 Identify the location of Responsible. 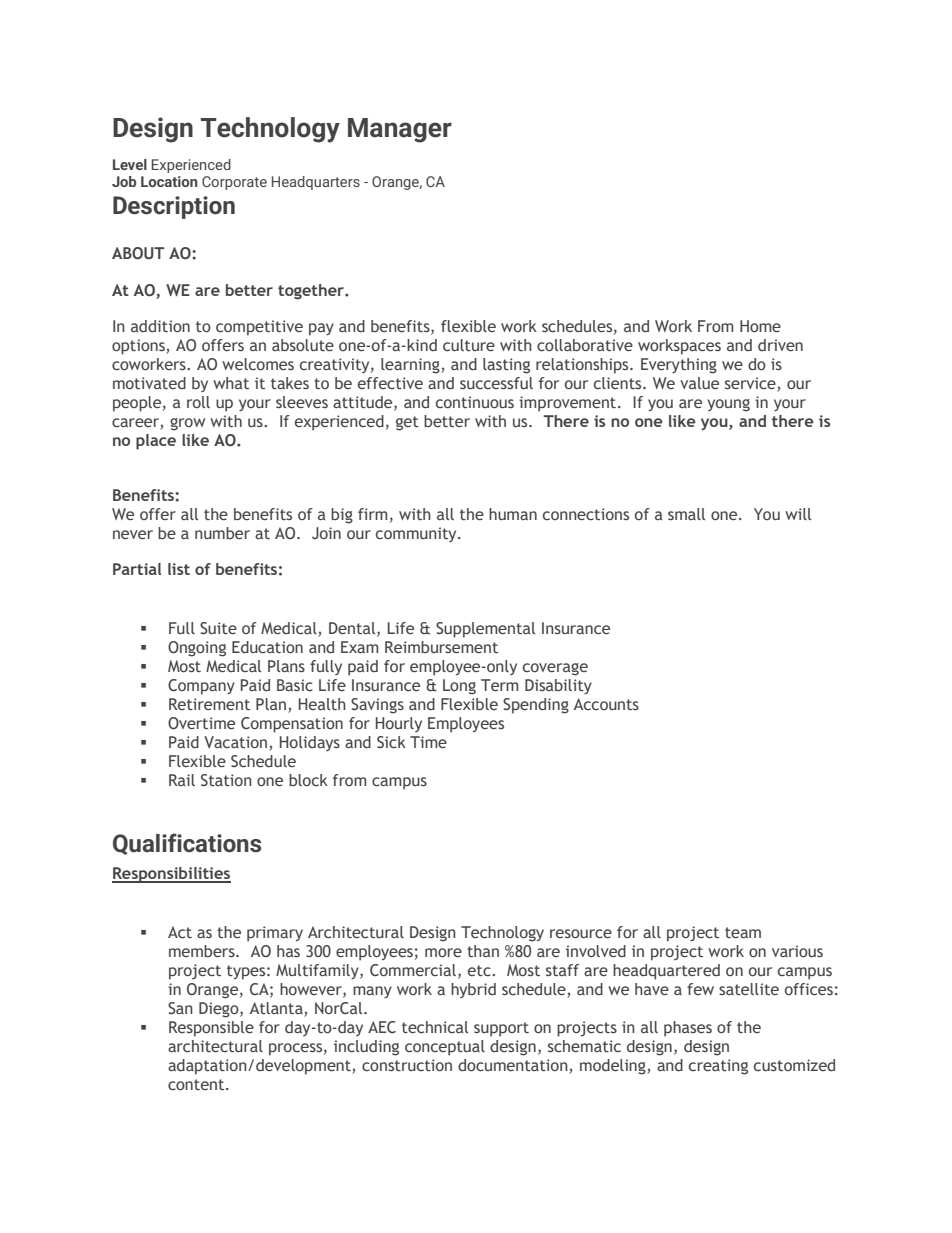
(211, 1029).
